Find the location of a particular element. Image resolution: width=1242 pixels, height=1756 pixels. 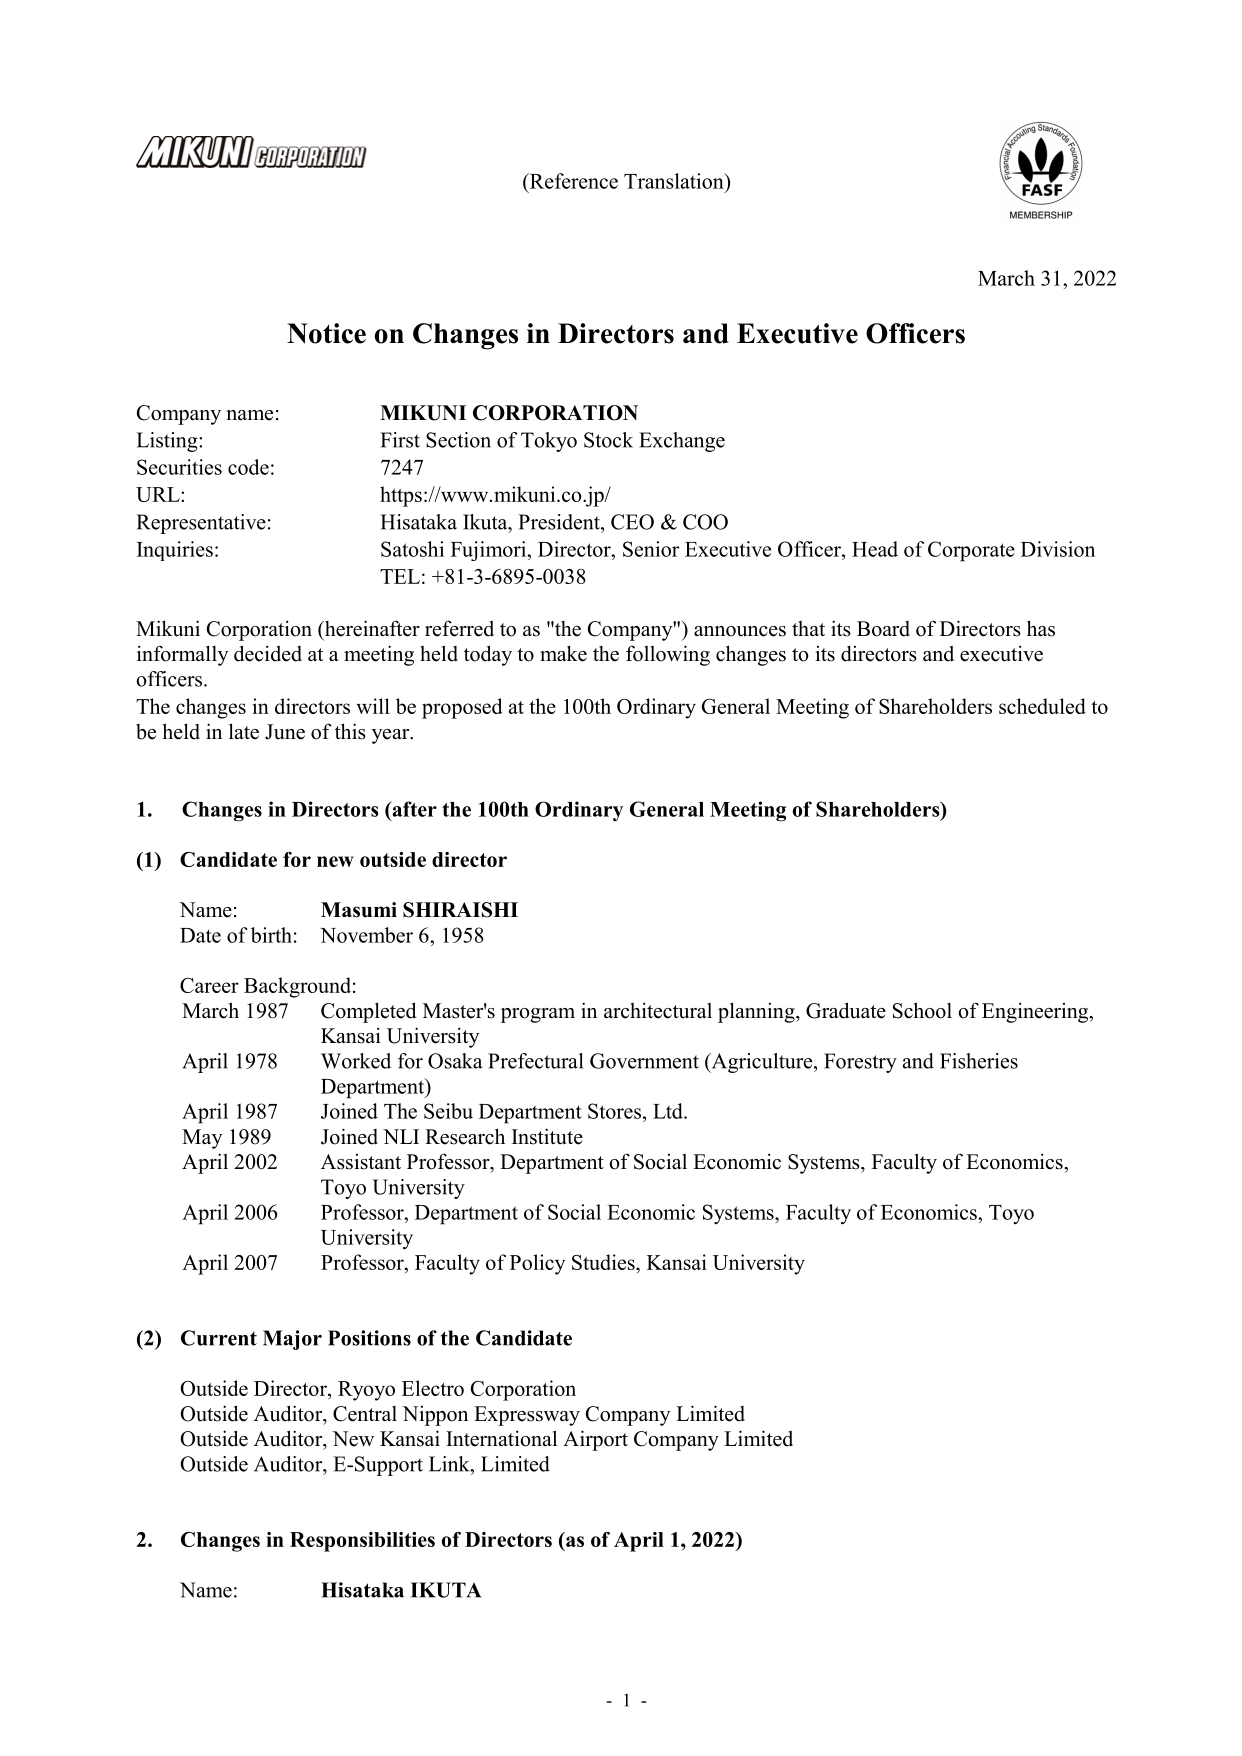

Notice is located at coordinates (326, 333).
